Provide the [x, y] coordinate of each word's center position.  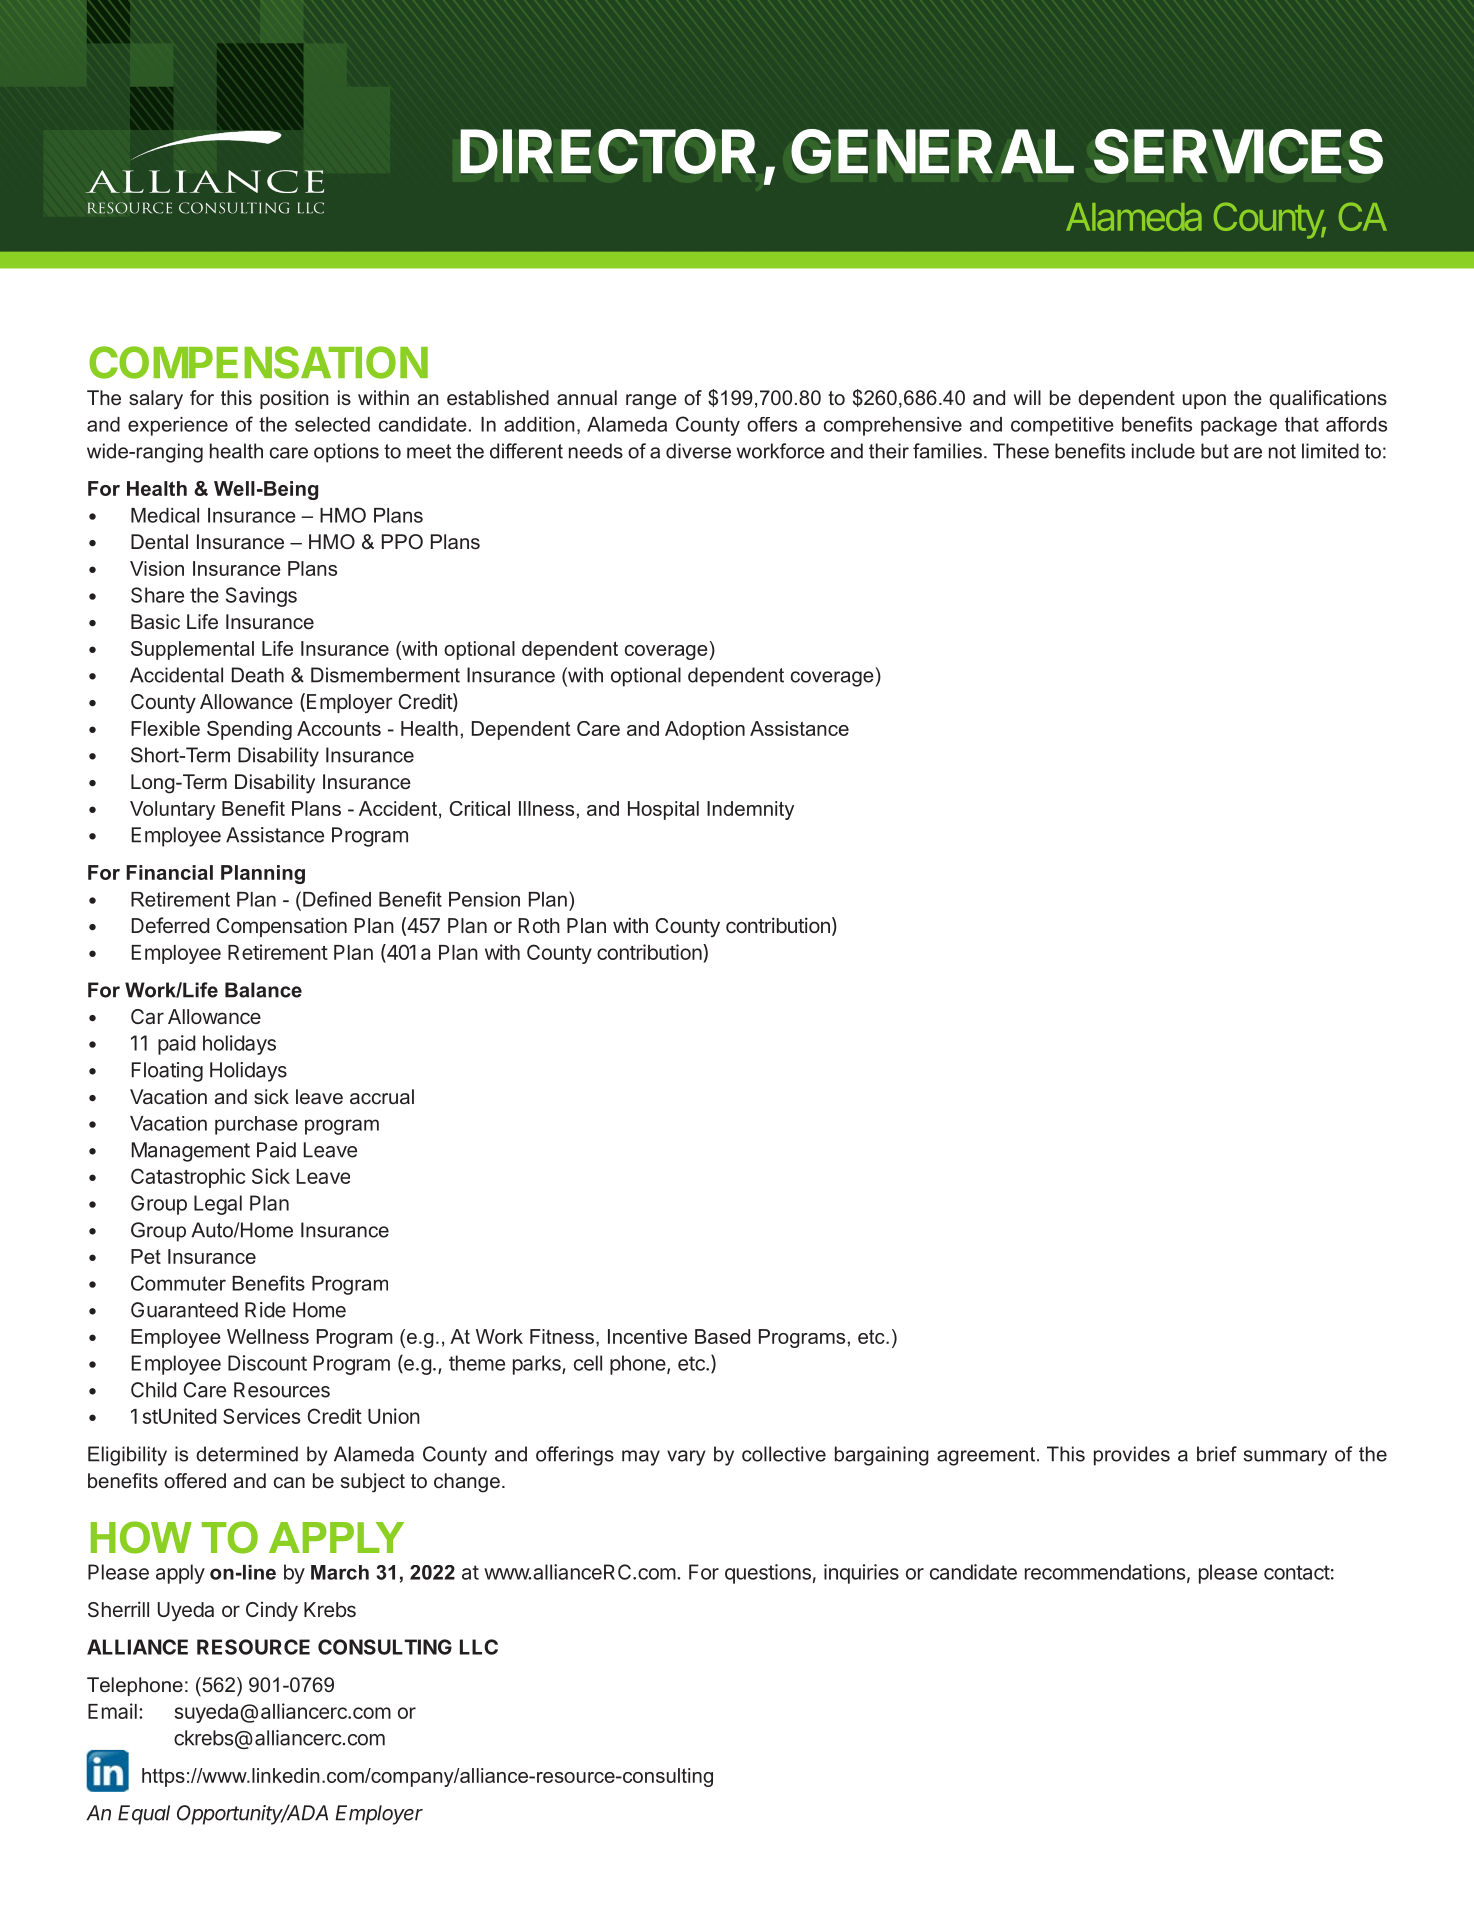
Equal [144, 1815]
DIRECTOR [608, 151]
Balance [263, 990]
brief [1217, 1454]
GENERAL [932, 151]
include [1163, 451]
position [294, 399]
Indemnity [750, 810]
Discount [267, 1363]
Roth [539, 925]
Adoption [705, 730]
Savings [261, 597]
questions [768, 1574]
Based [722, 1336]
